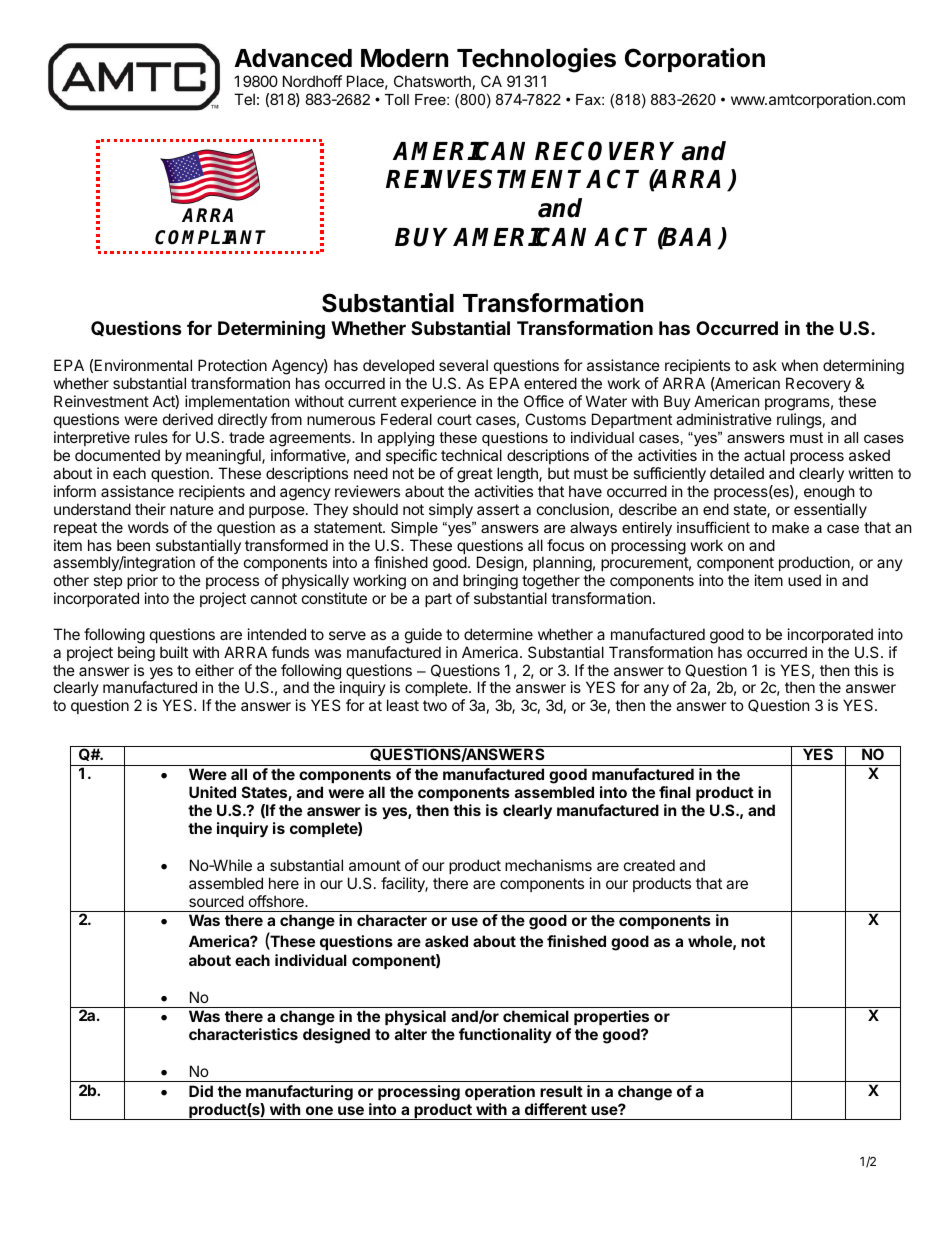  I want to click on Did, so click(201, 1091).
